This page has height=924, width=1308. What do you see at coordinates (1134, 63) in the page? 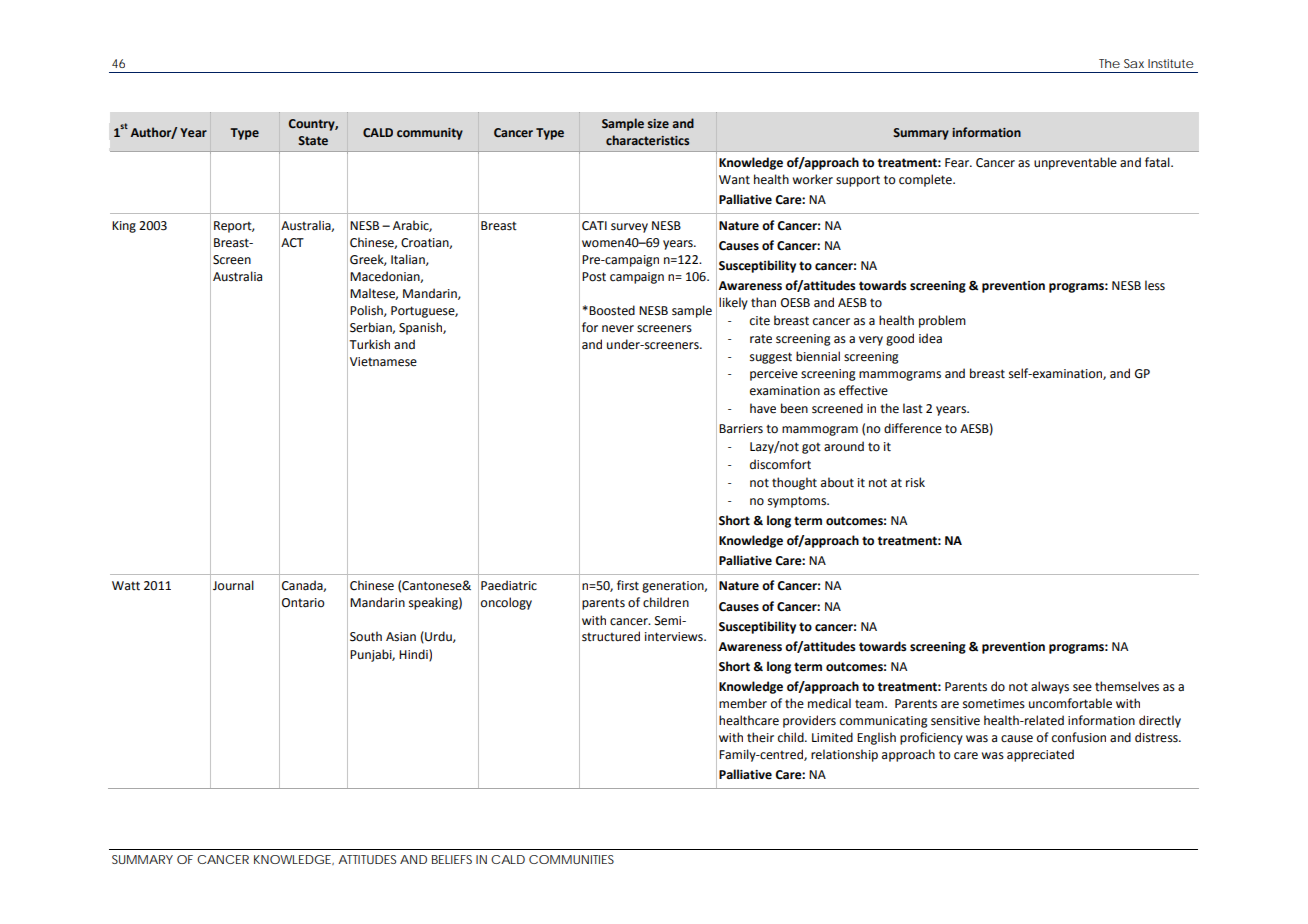
I see `Sax` at bounding box center [1134, 63].
